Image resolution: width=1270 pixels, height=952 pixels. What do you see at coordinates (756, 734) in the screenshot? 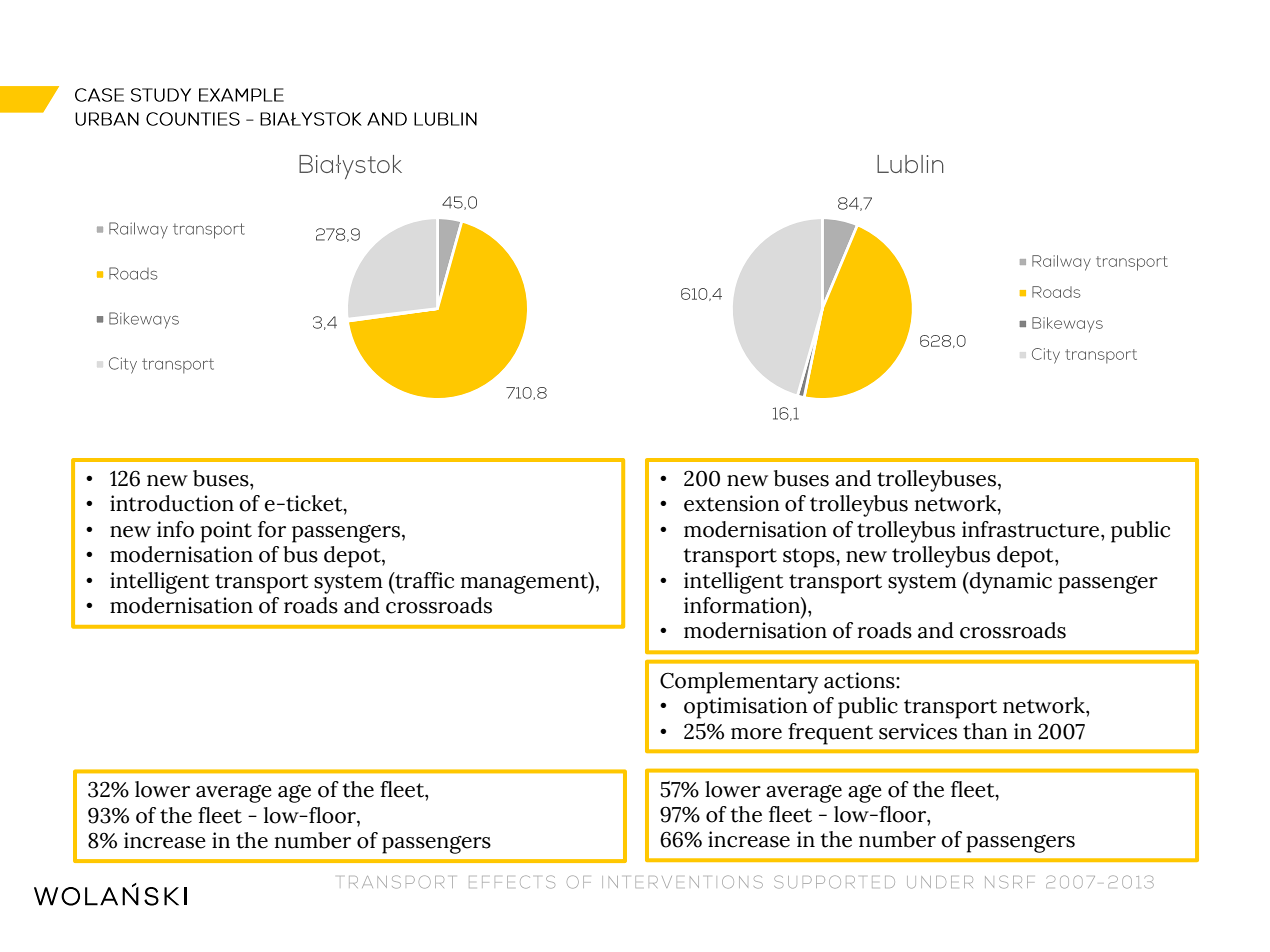
I see `more` at bounding box center [756, 734].
